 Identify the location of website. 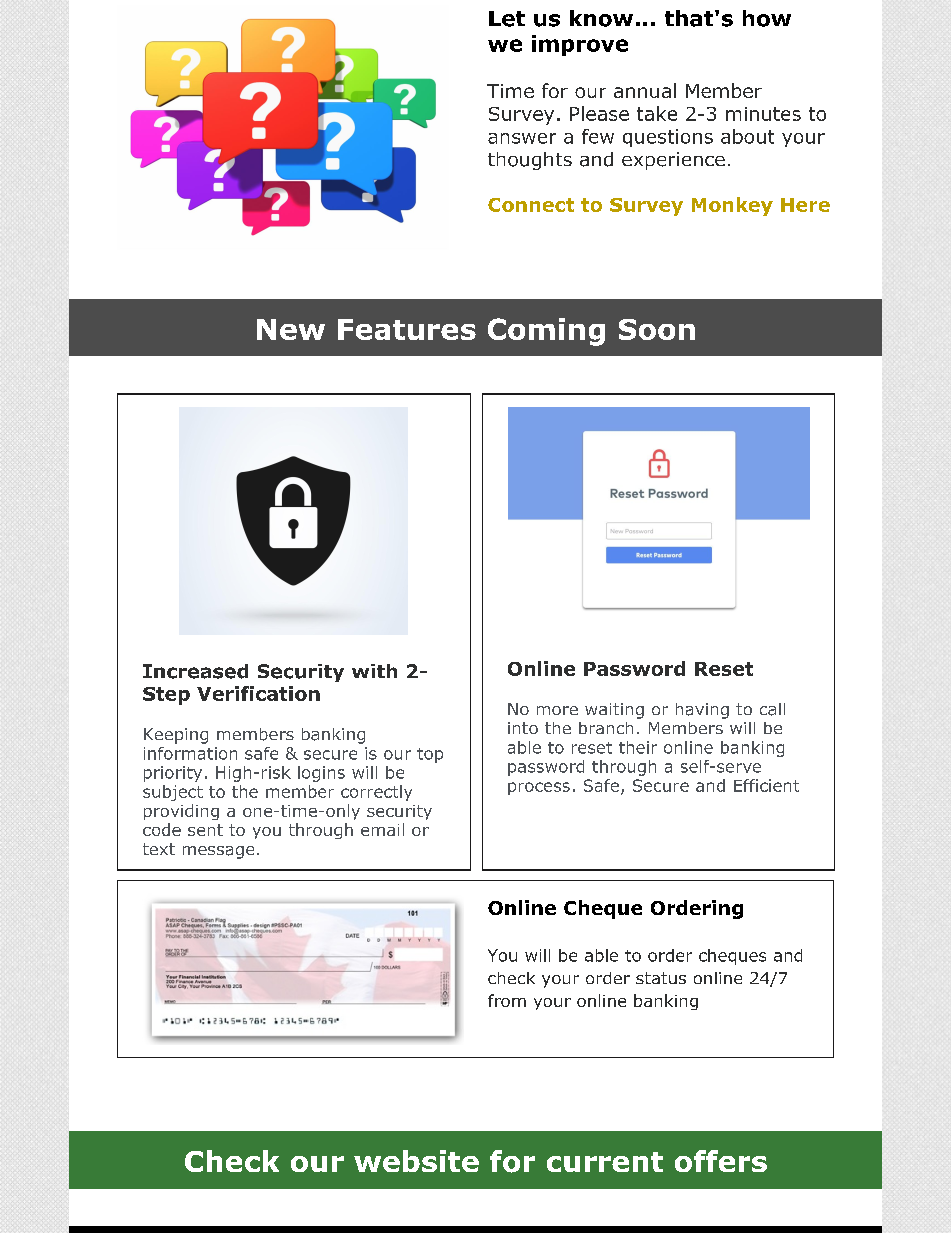
(416, 1161).
